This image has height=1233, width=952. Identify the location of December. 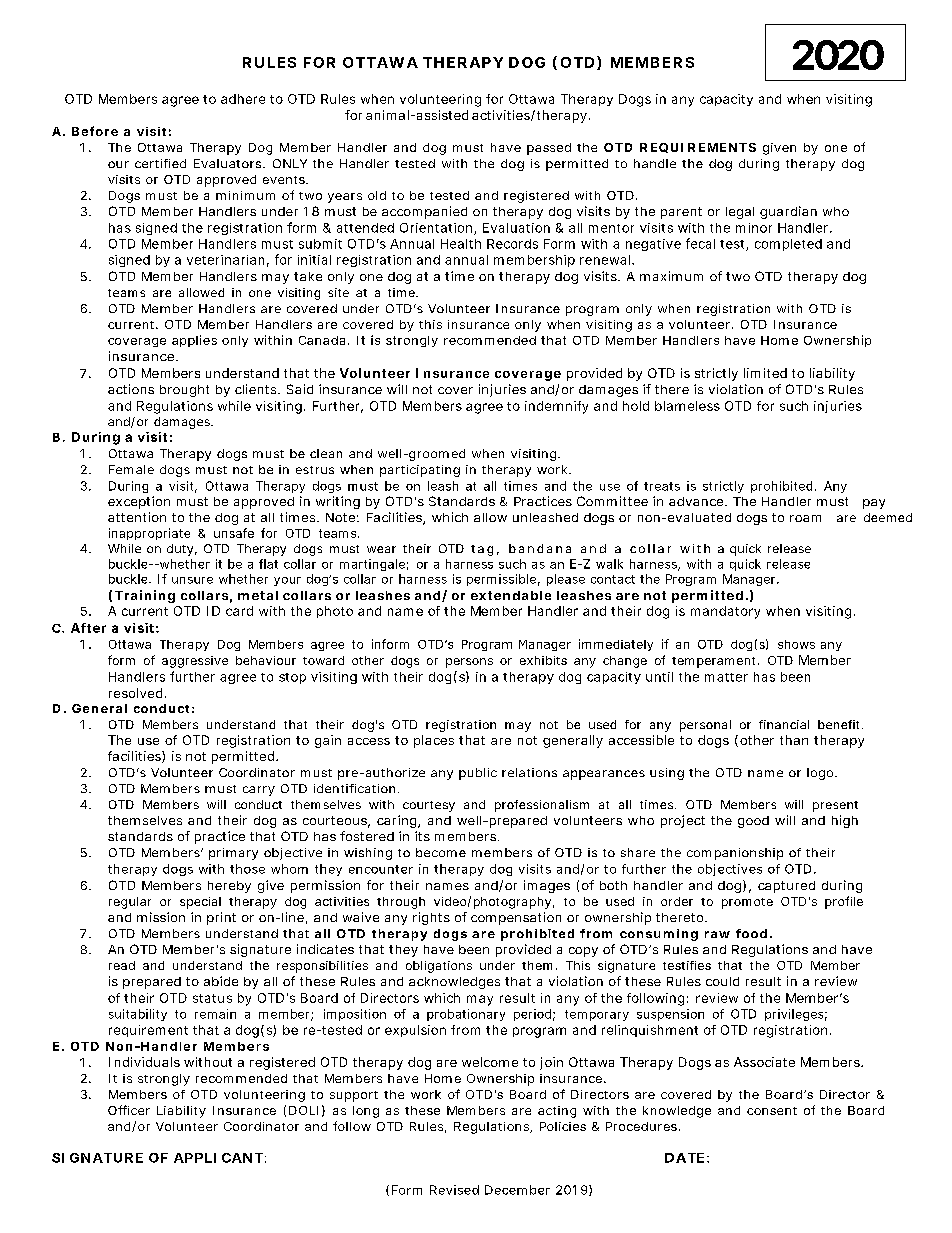
(517, 1190).
